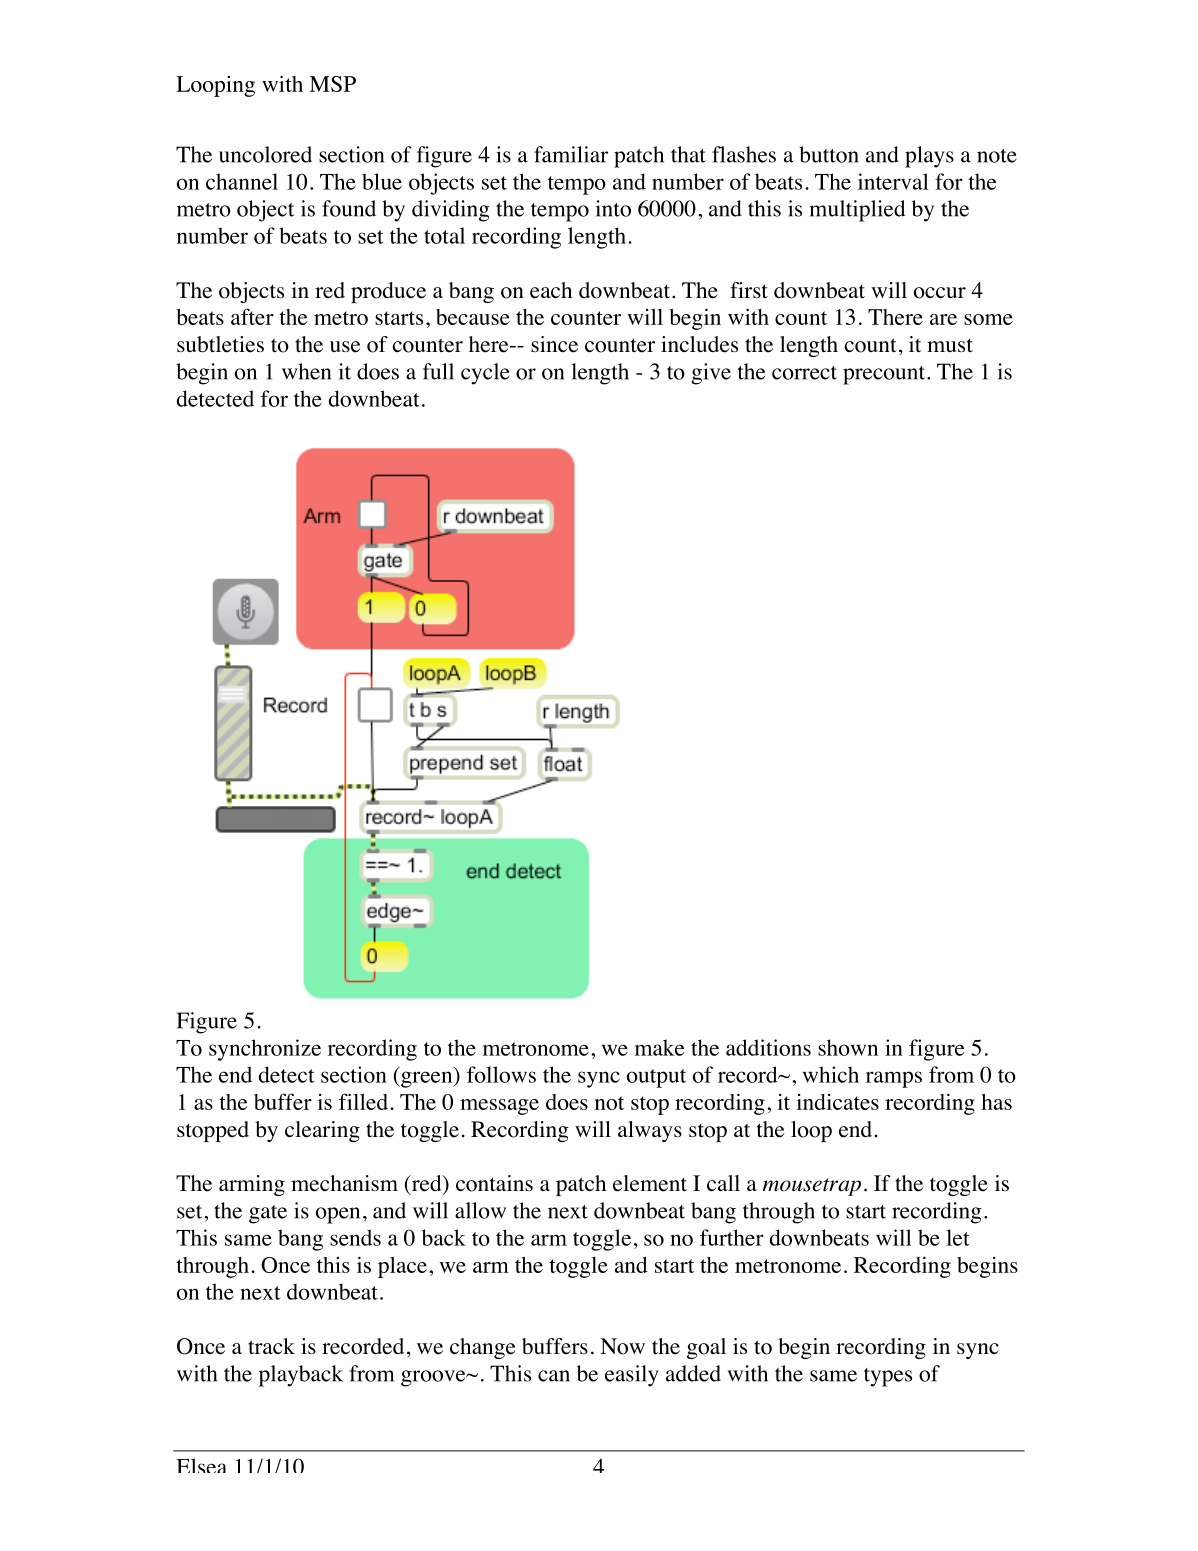 This page has height=1551, width=1198. Describe the element at coordinates (271, 1346) in the page. I see `track` at that location.
